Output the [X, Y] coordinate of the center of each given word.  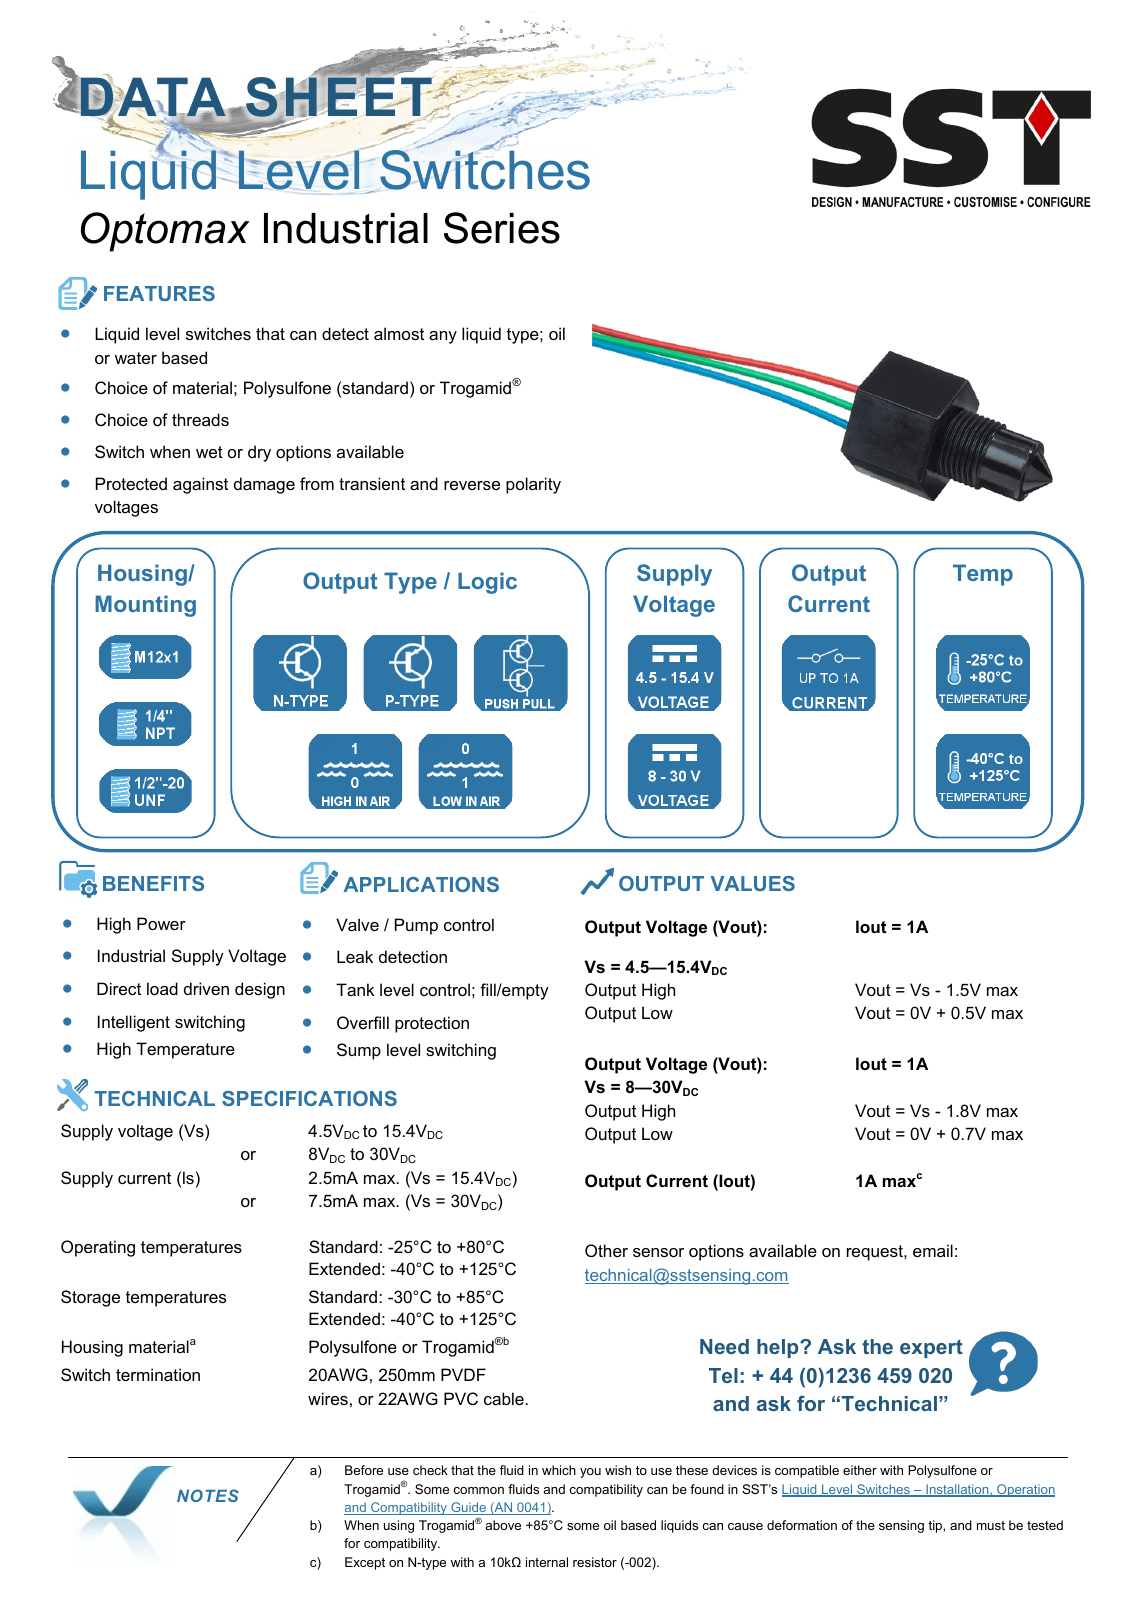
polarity [533, 485]
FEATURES [159, 293]
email [933, 1250]
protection [432, 1024]
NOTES [208, 1495]
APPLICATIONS [421, 884]
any [443, 337]
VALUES [752, 883]
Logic [487, 583]
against [200, 485]
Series [502, 228]
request [876, 1253]
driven [206, 988]
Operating [98, 1248]
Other [606, 1250]
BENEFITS [153, 883]
